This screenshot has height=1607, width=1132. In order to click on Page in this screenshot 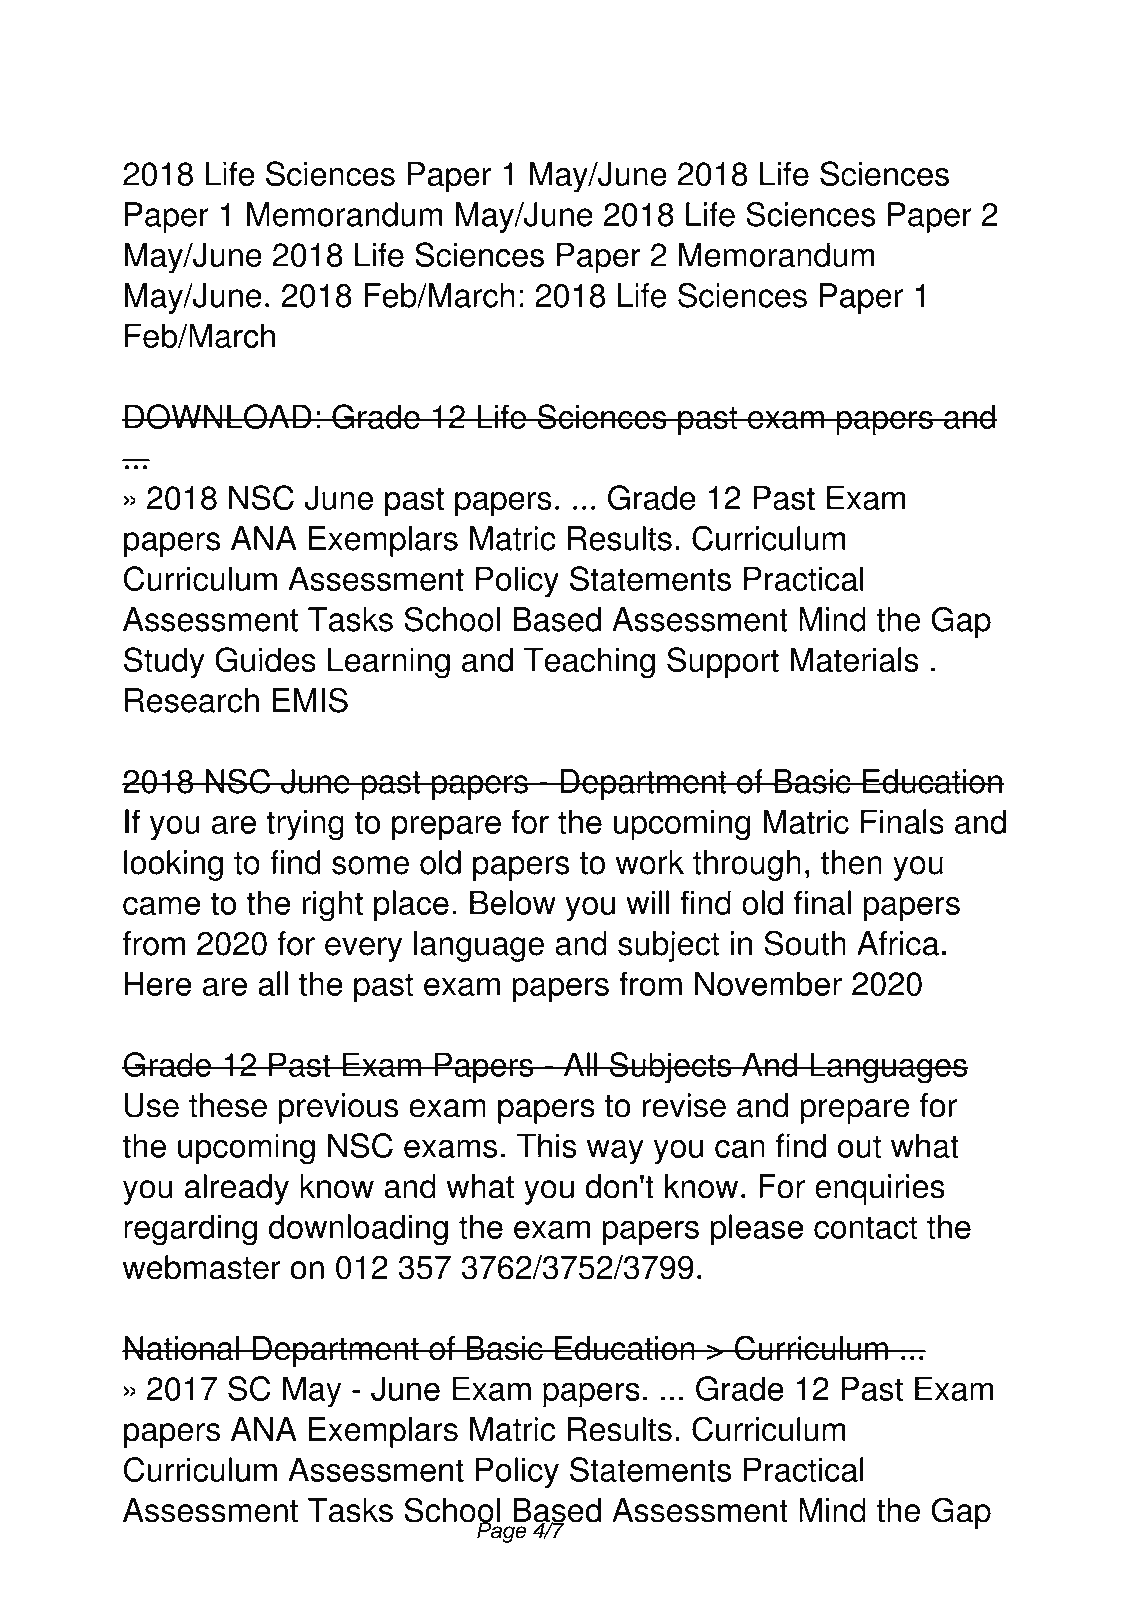, I will do `click(503, 1531)`.
